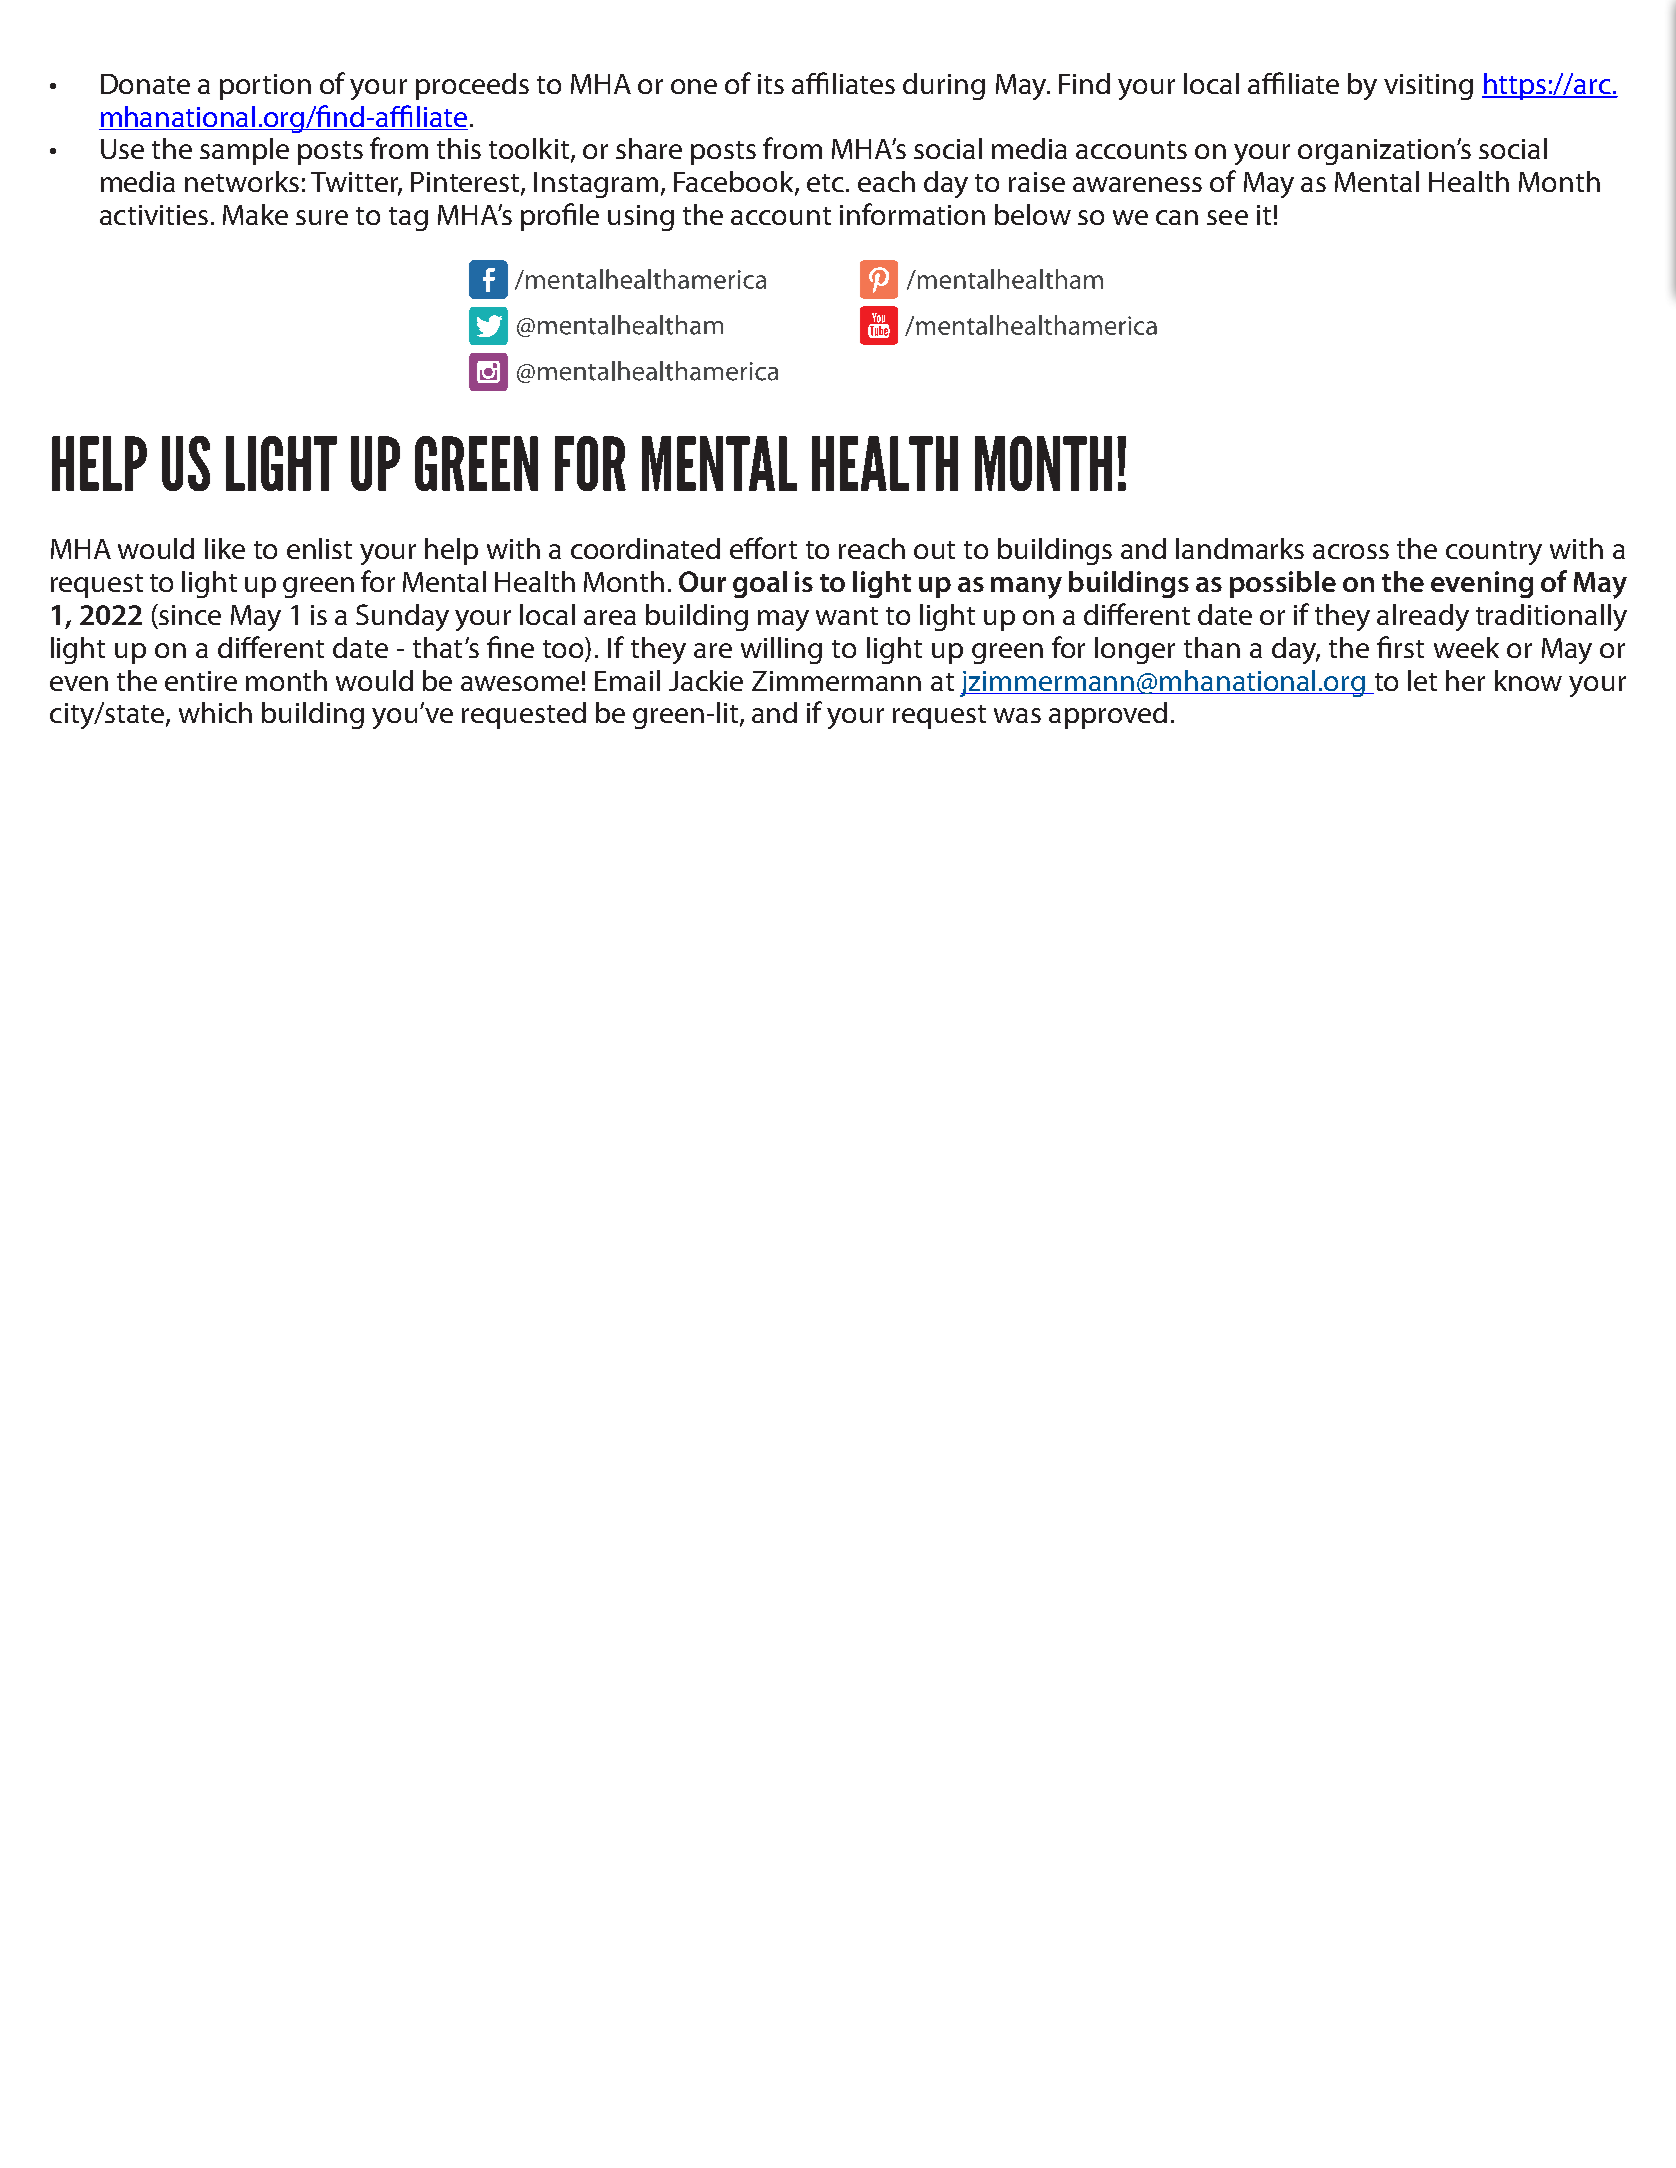 This screenshot has height=2168, width=1676. I want to click on Jackie, so click(706, 680).
